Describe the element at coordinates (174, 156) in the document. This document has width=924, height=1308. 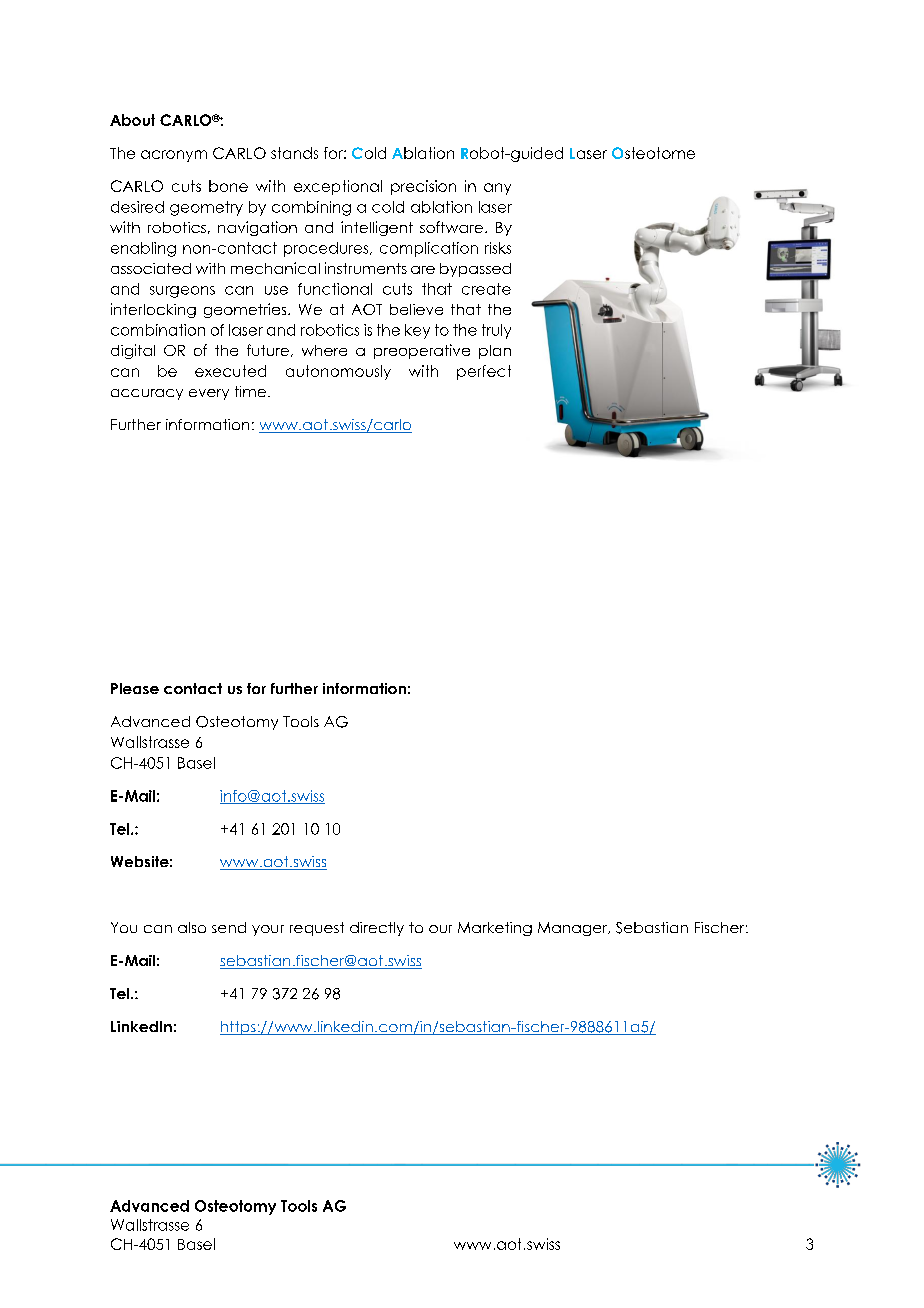
I see `acronym` at that location.
